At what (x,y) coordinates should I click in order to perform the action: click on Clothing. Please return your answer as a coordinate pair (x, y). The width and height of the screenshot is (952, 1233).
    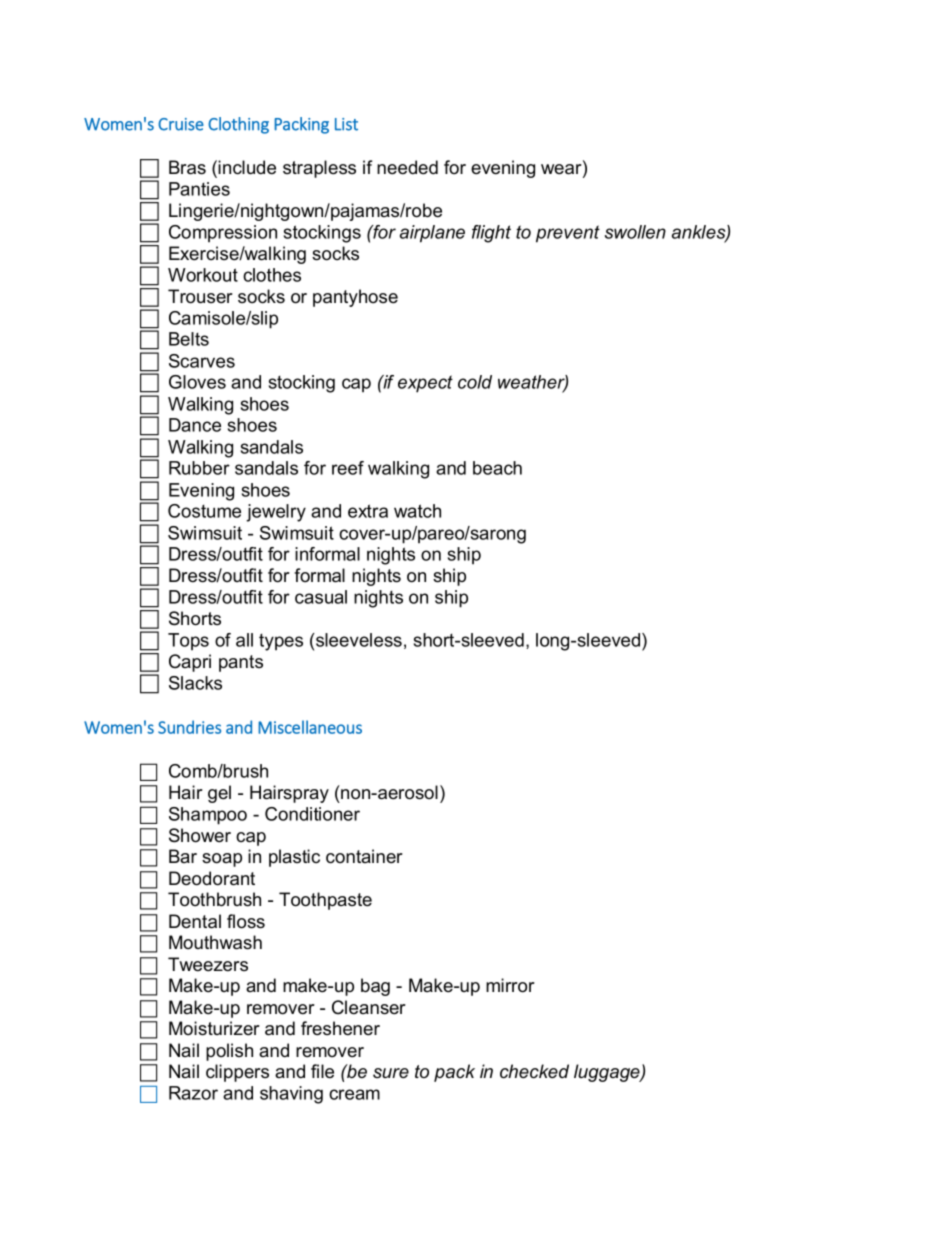
    Looking at the image, I should click on (238, 125).
